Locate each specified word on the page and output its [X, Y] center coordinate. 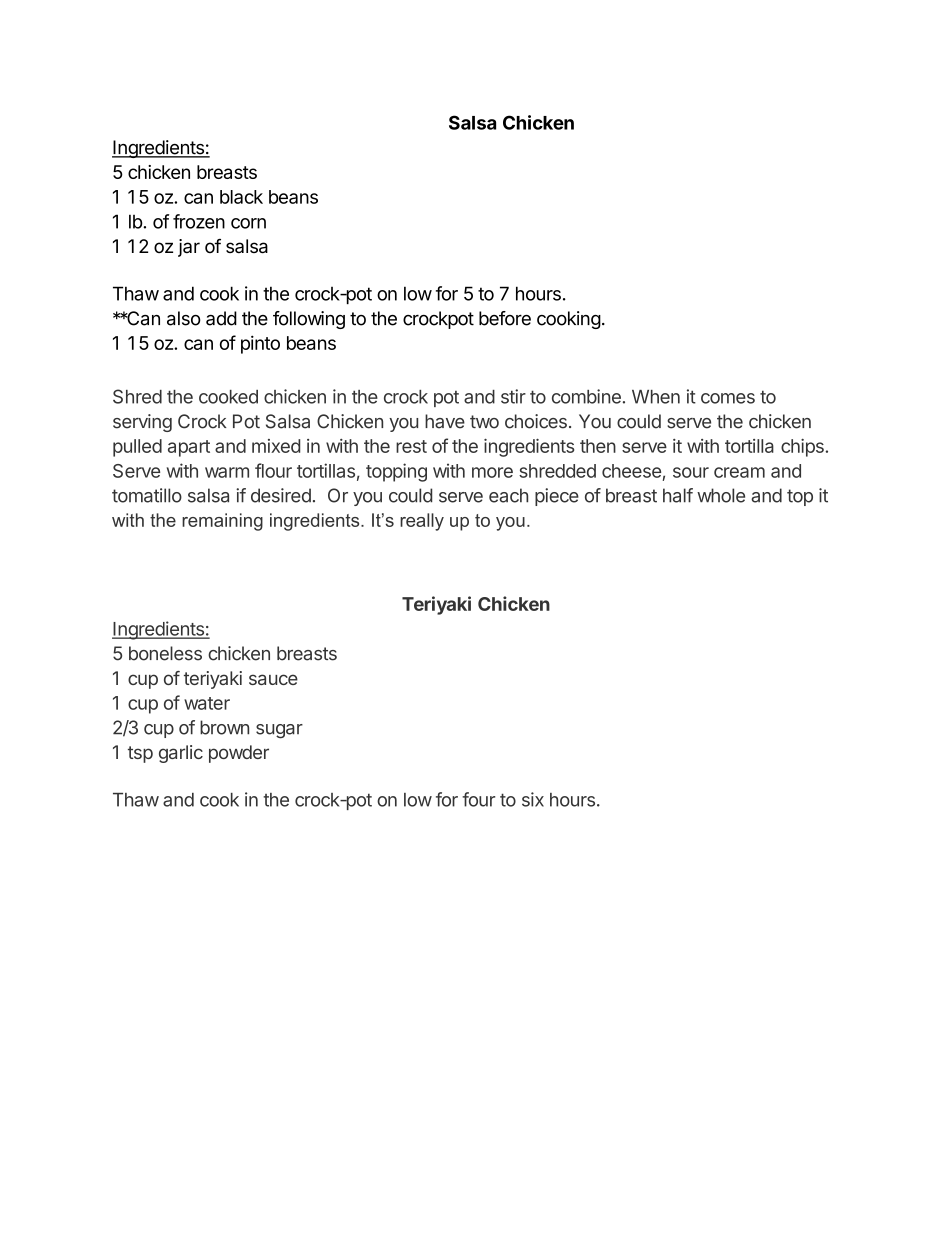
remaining [222, 522]
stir [513, 396]
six [533, 799]
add [221, 318]
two [484, 422]
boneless [165, 653]
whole [721, 495]
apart [189, 448]
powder [239, 754]
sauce [273, 679]
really [422, 522]
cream [739, 472]
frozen [199, 221]
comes [728, 398]
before [505, 318]
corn [248, 223]
